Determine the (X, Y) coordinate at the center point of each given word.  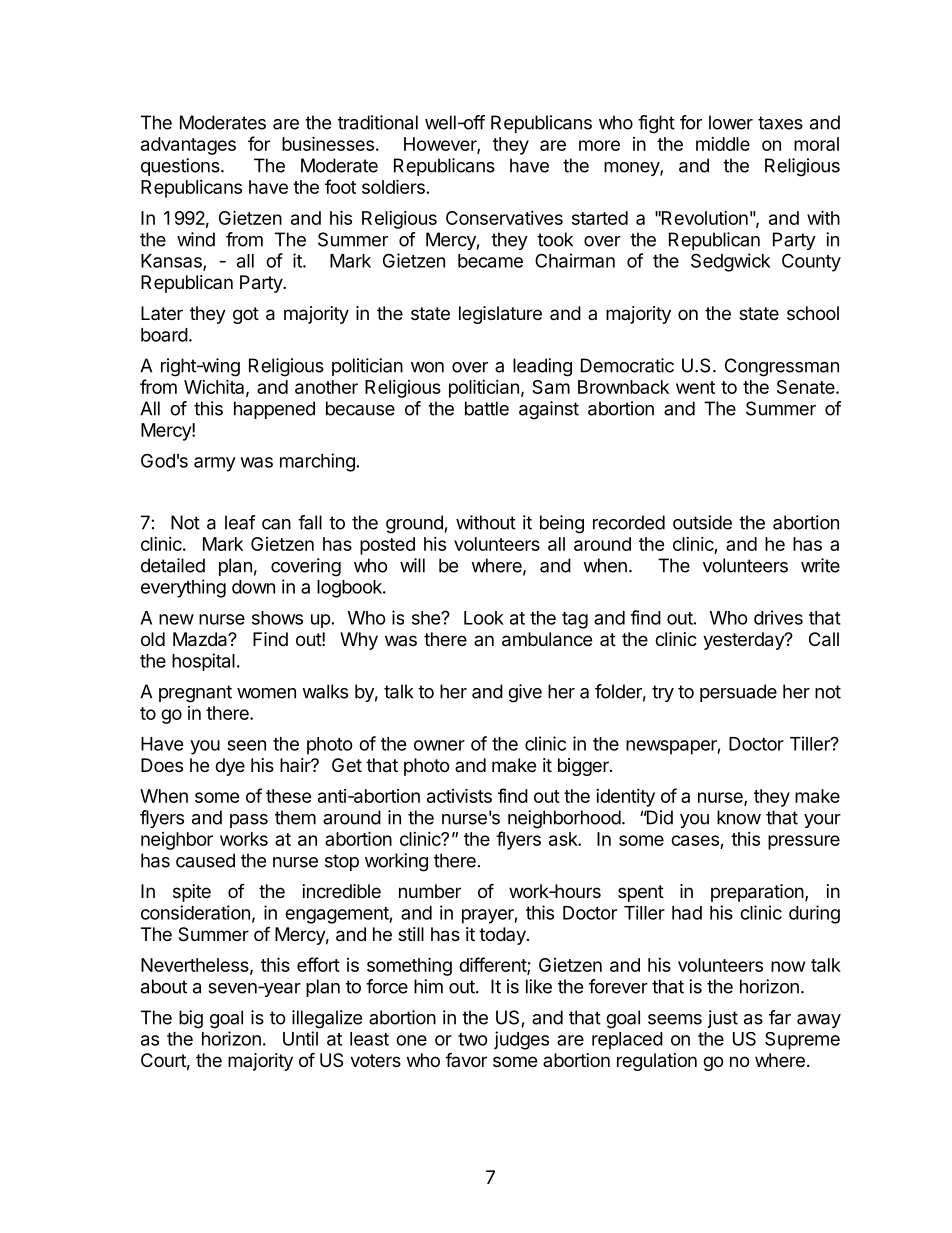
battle (487, 408)
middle (723, 144)
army (215, 464)
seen (246, 745)
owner (439, 745)
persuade (738, 693)
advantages (188, 146)
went (695, 387)
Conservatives (504, 218)
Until (300, 1038)
